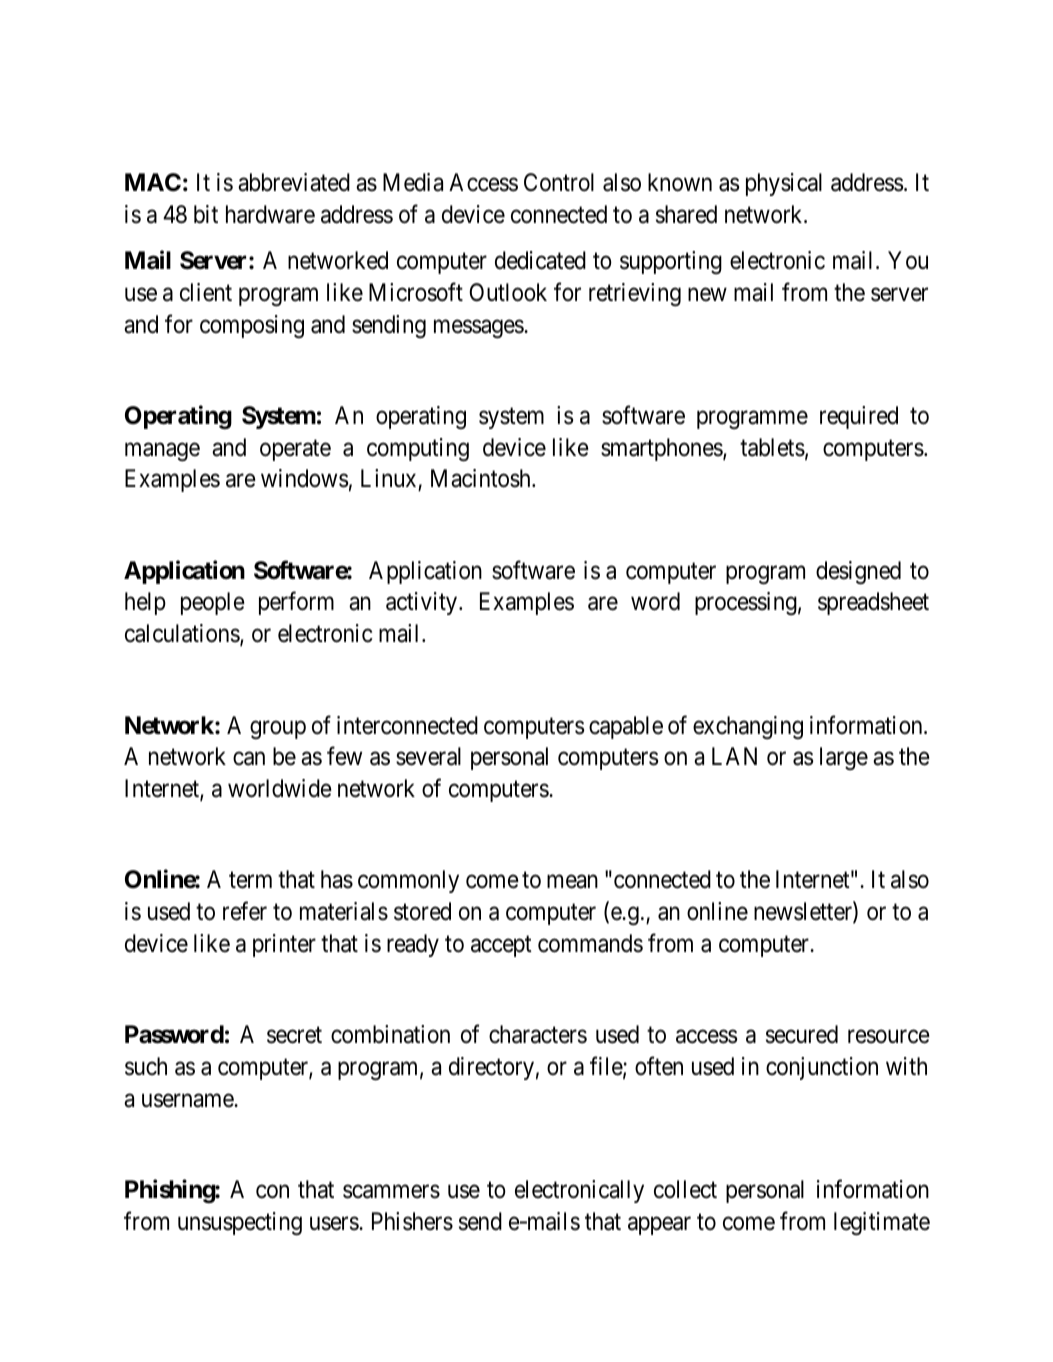 This page has width=1053, height=1362. I want to click on Macintosh, so click(482, 478).
